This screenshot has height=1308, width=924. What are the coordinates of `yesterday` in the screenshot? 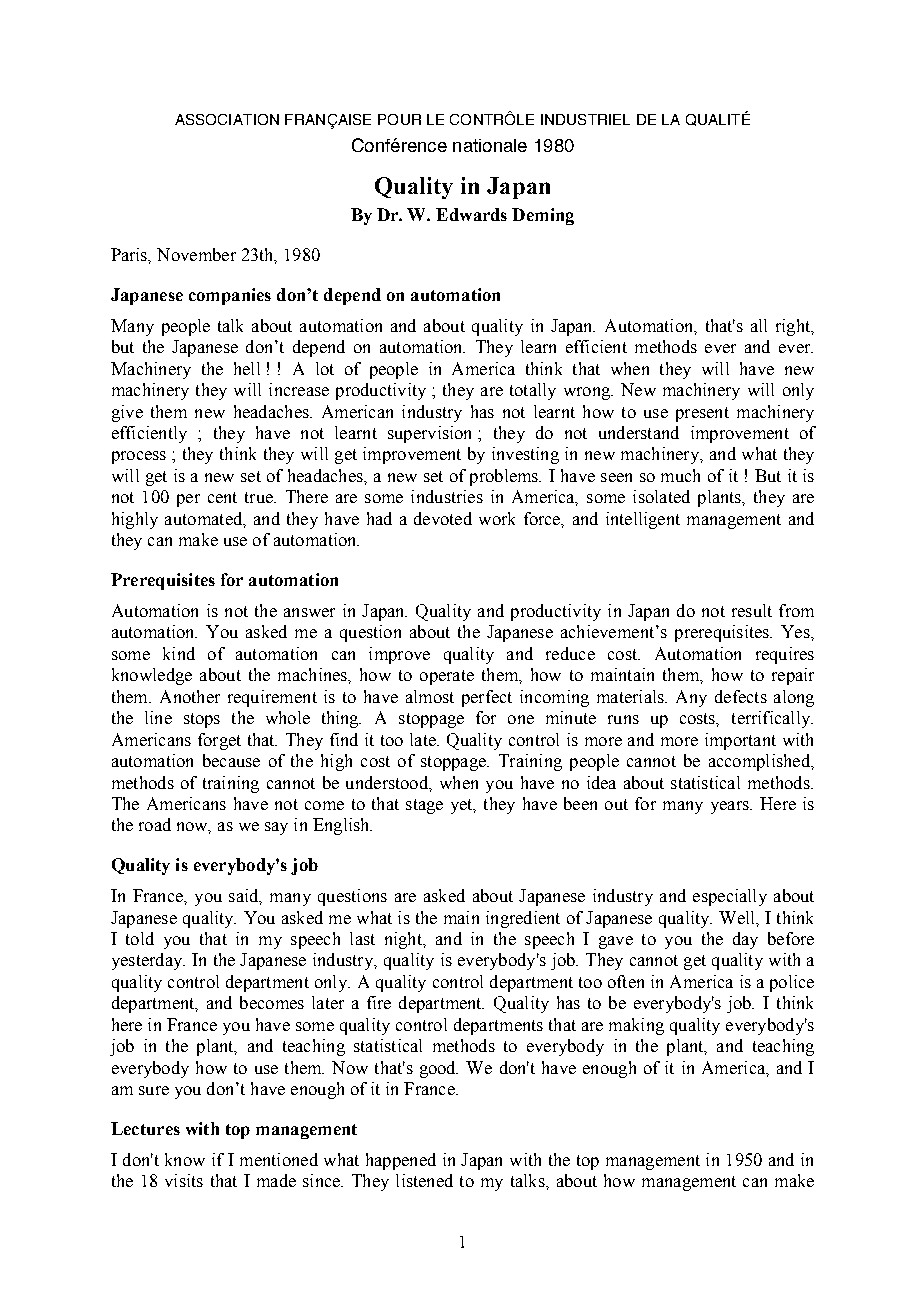 It's located at (148, 961).
